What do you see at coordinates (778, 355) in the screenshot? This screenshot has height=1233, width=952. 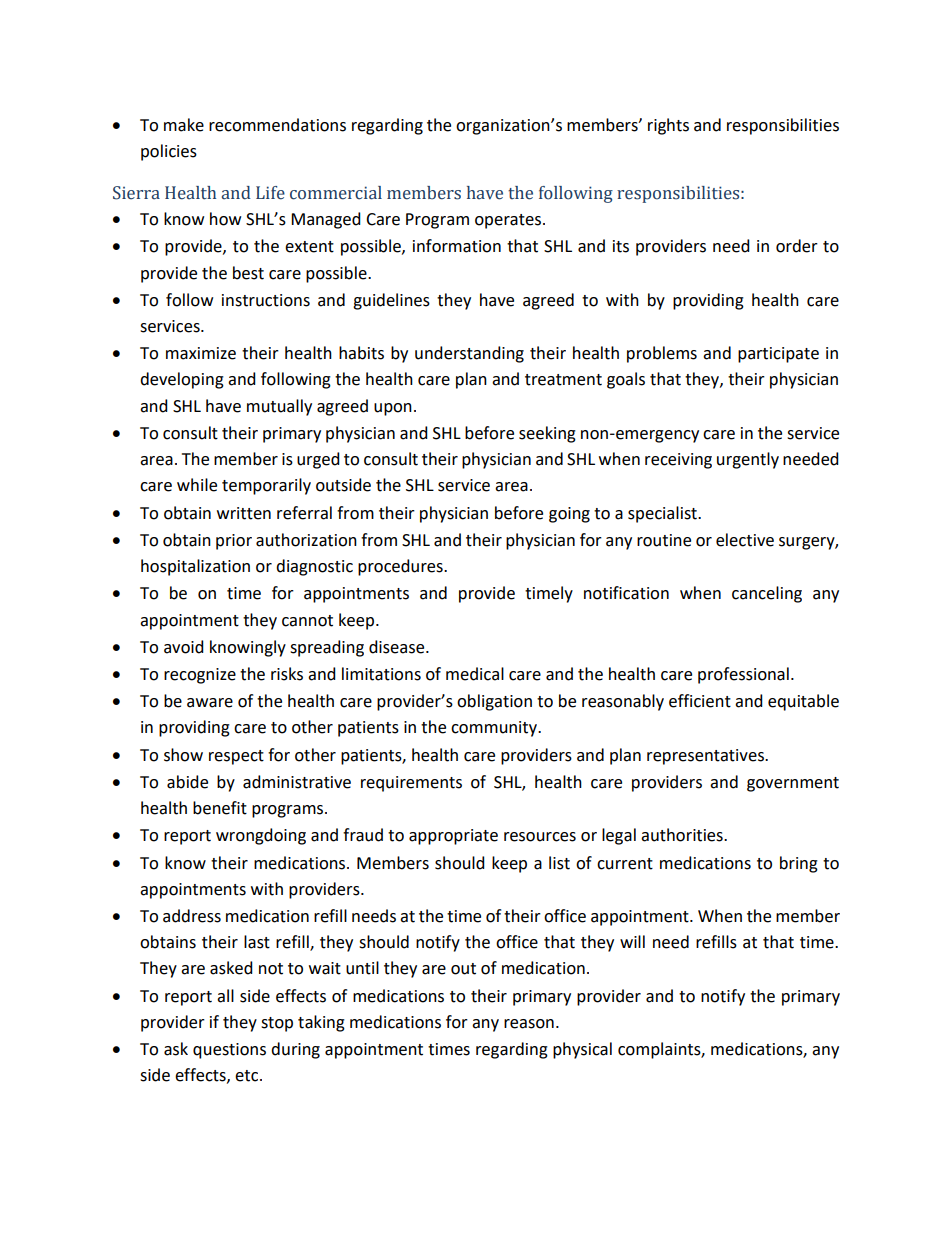 I see `participate` at bounding box center [778, 355].
